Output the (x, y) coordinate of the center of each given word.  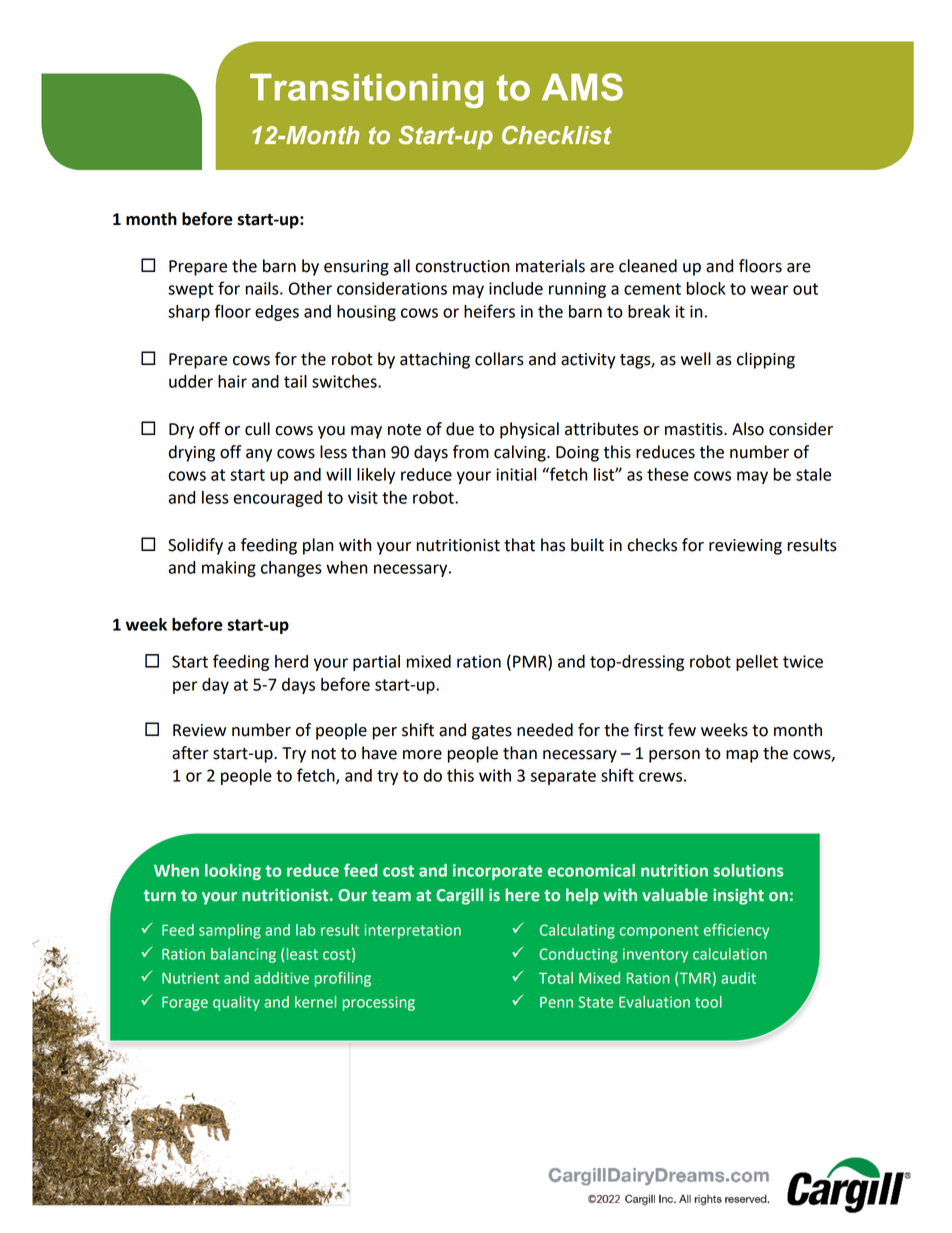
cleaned (648, 266)
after (190, 753)
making (229, 569)
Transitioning (366, 91)
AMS (582, 87)
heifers (489, 311)
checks (652, 545)
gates (492, 732)
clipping (766, 360)
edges (277, 313)
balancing (243, 955)
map (742, 756)
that (519, 545)
